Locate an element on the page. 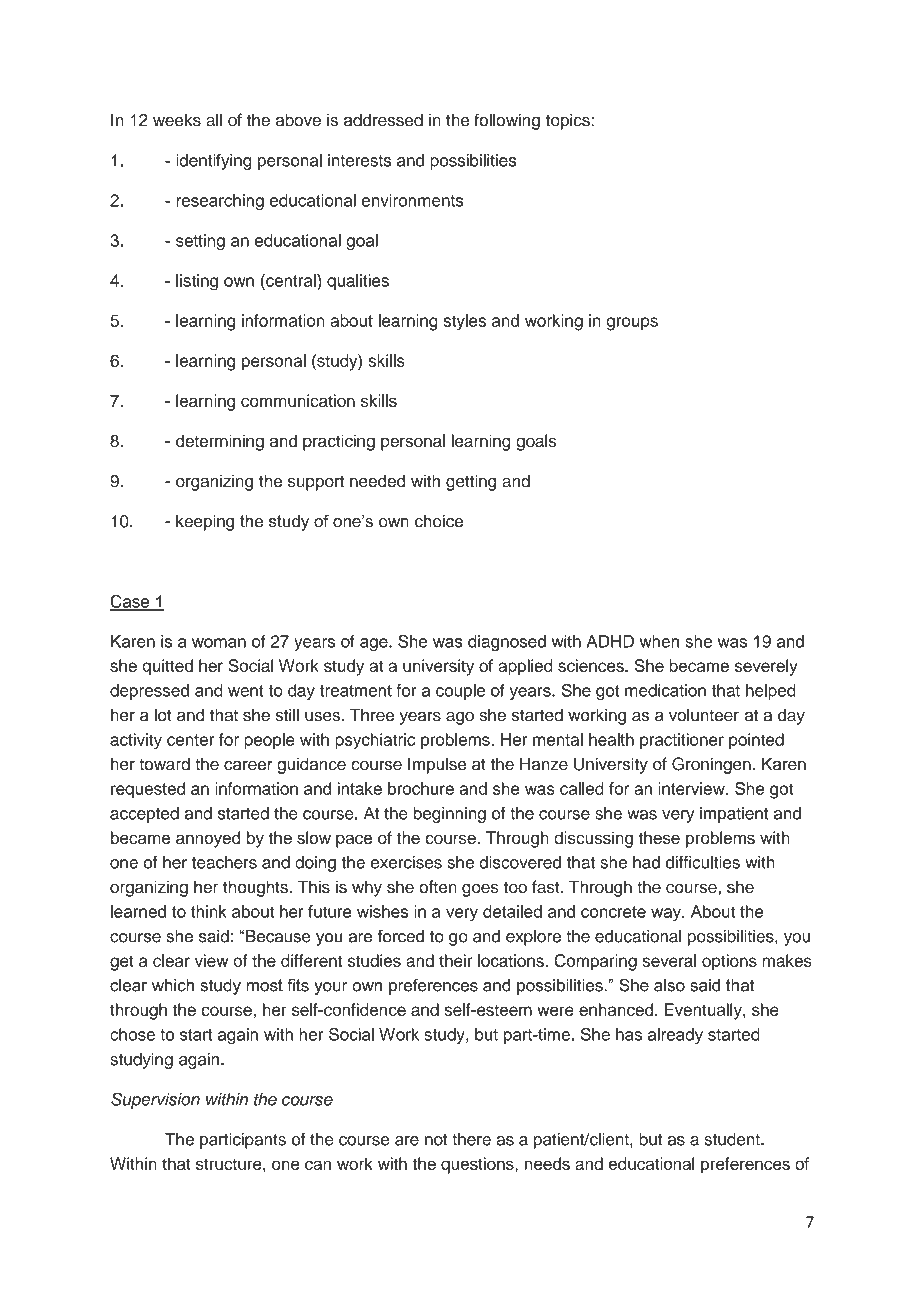 The height and width of the image is (1308, 924). woman is located at coordinates (219, 643).
